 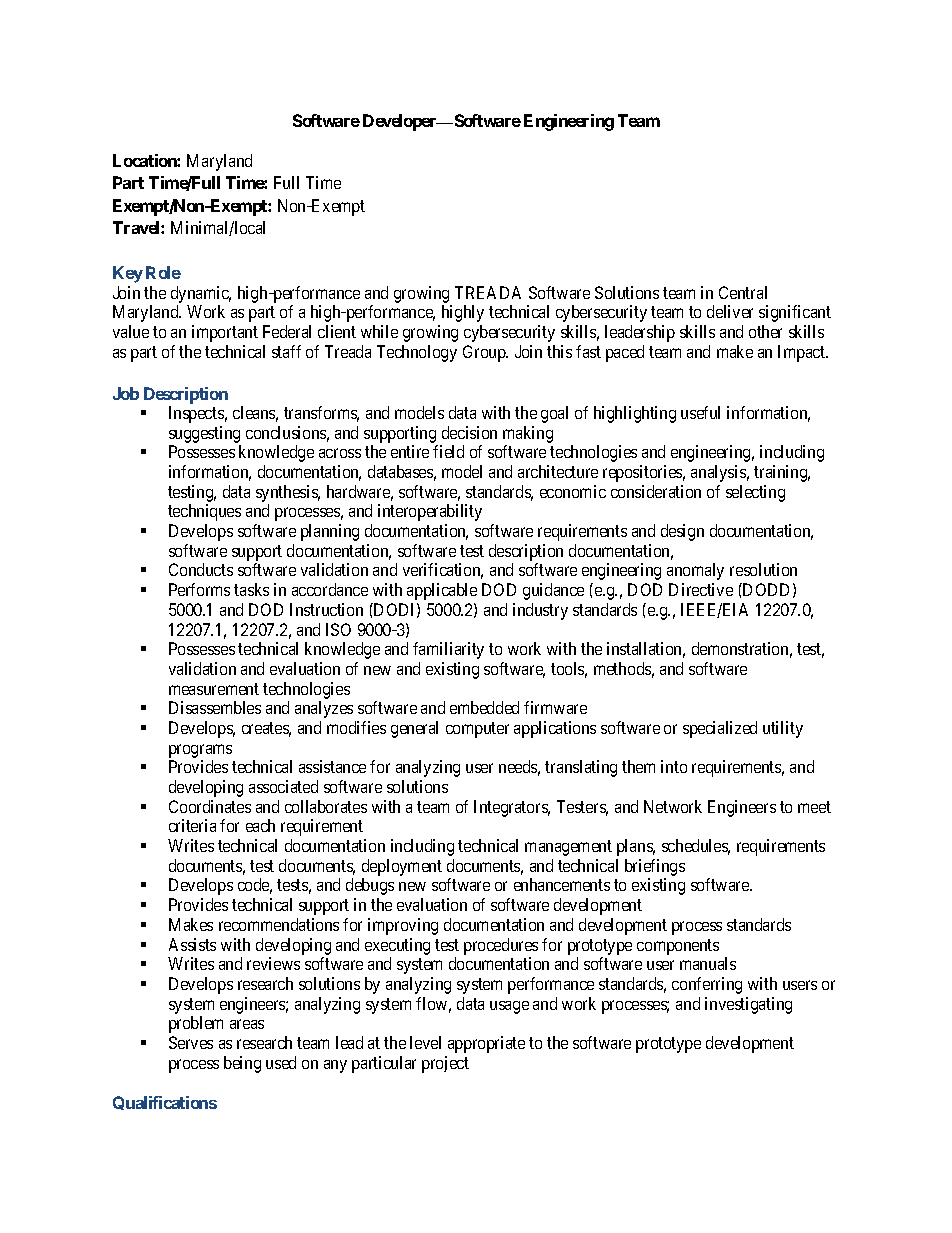 What do you see at coordinates (755, 493) in the image?
I see `selecting` at bounding box center [755, 493].
